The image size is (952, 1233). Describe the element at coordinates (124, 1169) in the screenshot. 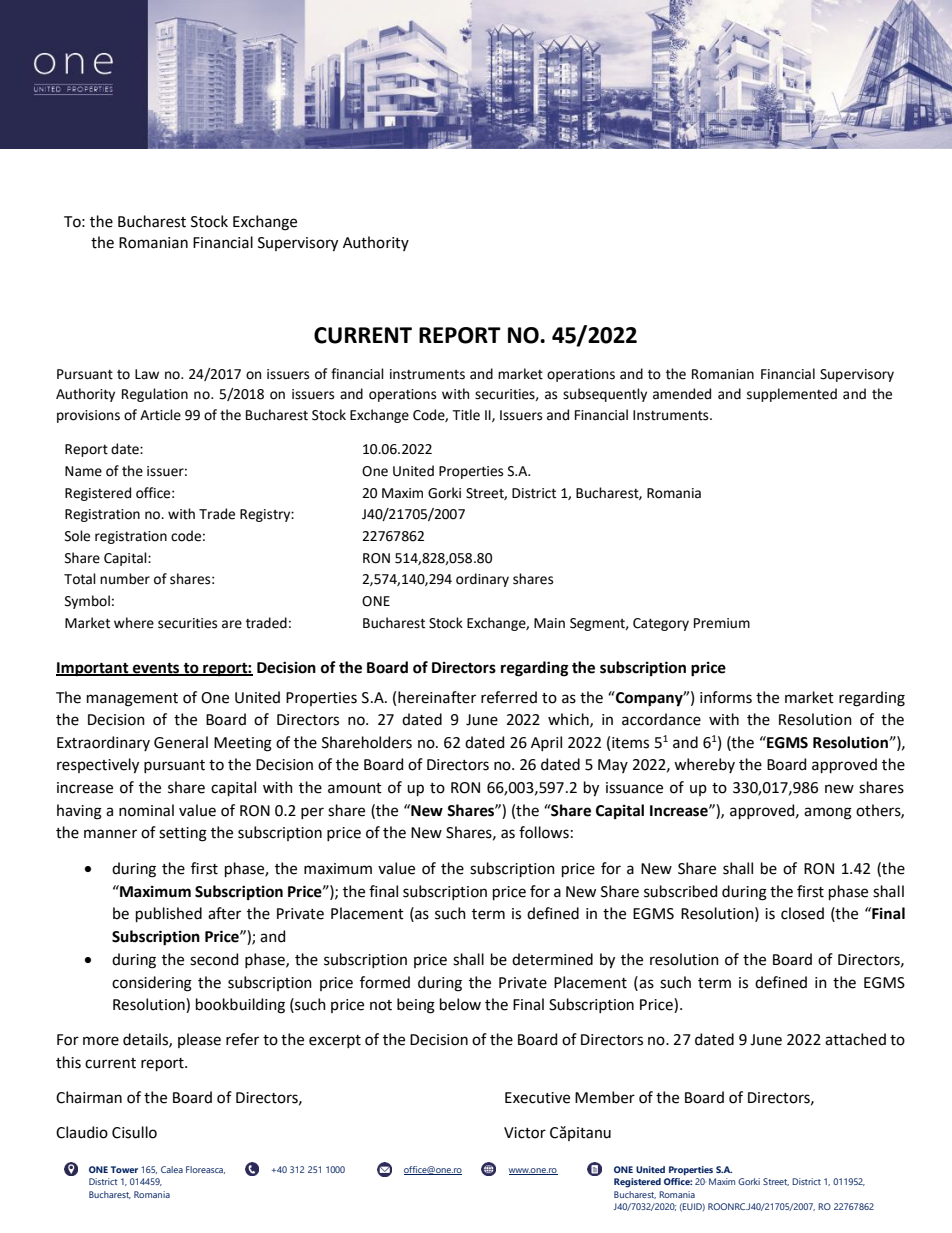

I see `Tower` at that location.
